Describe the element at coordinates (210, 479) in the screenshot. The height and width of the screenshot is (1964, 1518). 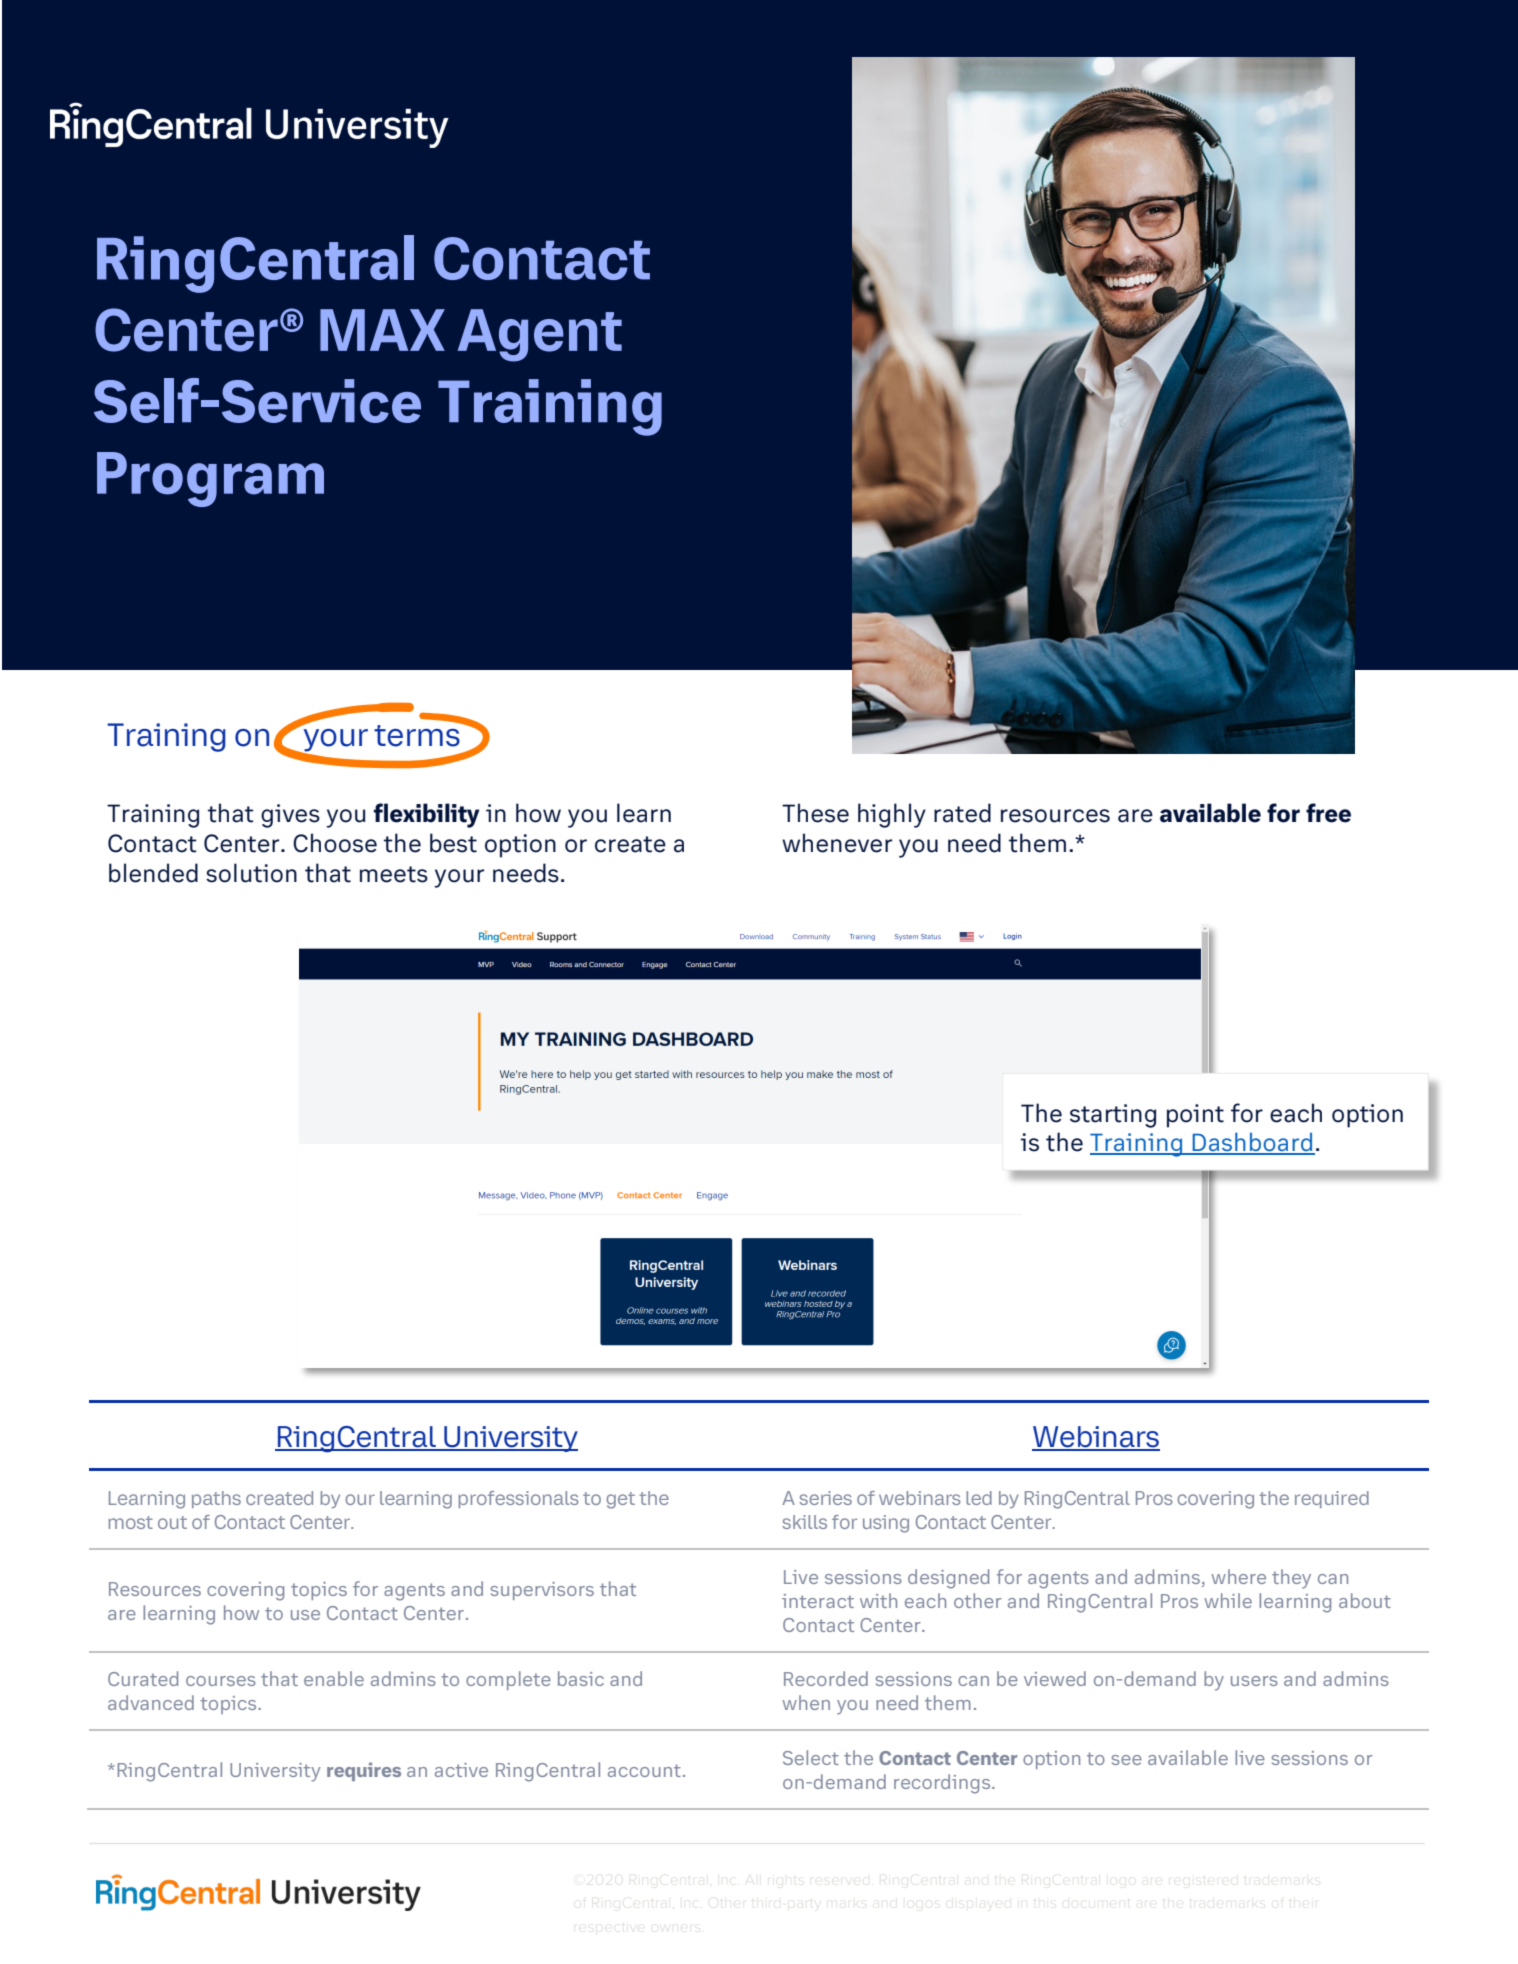
I see `Program` at that location.
